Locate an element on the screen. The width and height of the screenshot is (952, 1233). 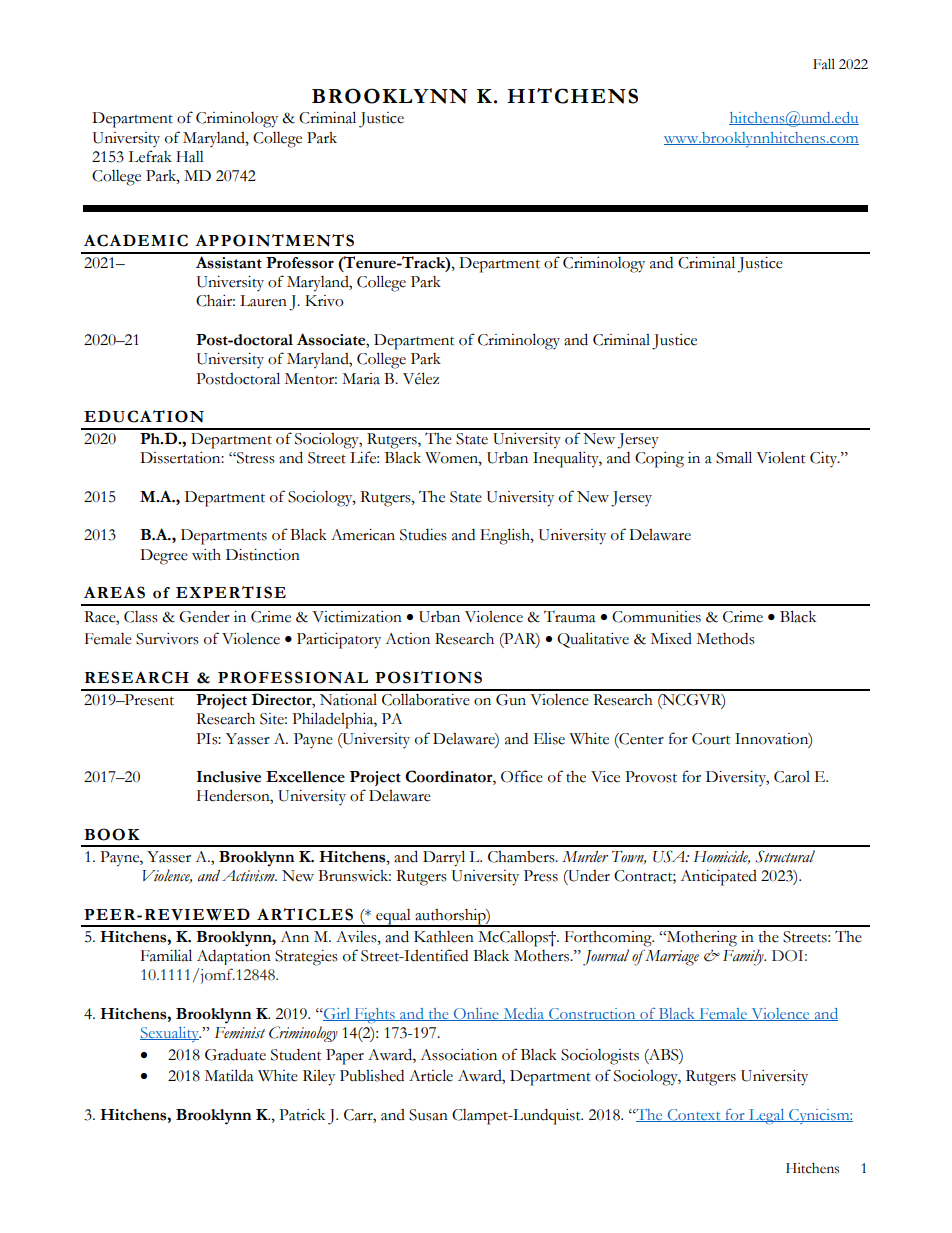
Methods is located at coordinates (726, 639).
